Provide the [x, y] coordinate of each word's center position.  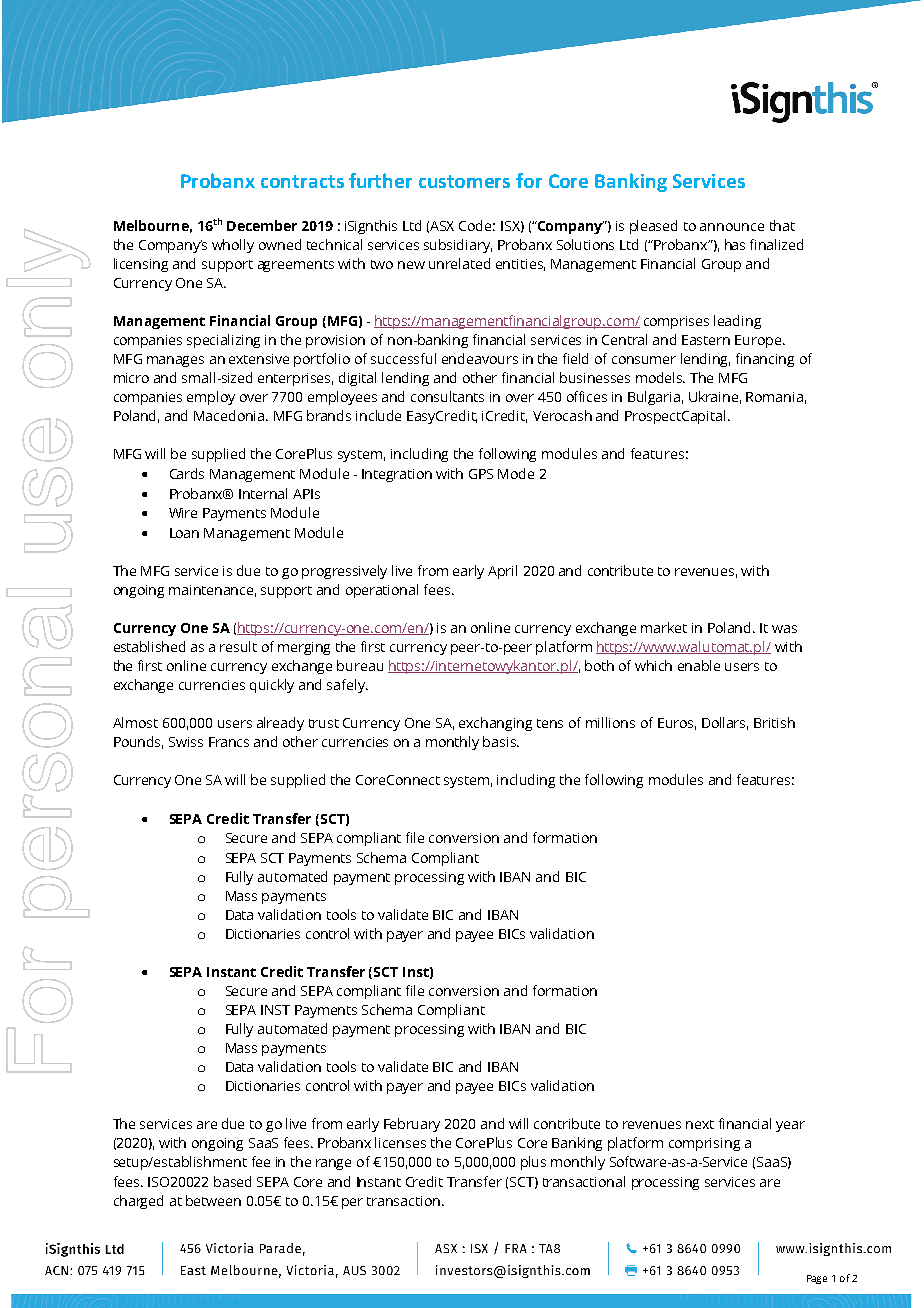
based [232, 1181]
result [238, 646]
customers [464, 181]
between [213, 1200]
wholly [233, 246]
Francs [229, 742]
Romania [774, 397]
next [700, 1124]
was [784, 629]
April [502, 572]
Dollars [725, 723]
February [412, 1125]
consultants [447, 396]
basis [500, 741]
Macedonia [230, 415]
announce [732, 227]
